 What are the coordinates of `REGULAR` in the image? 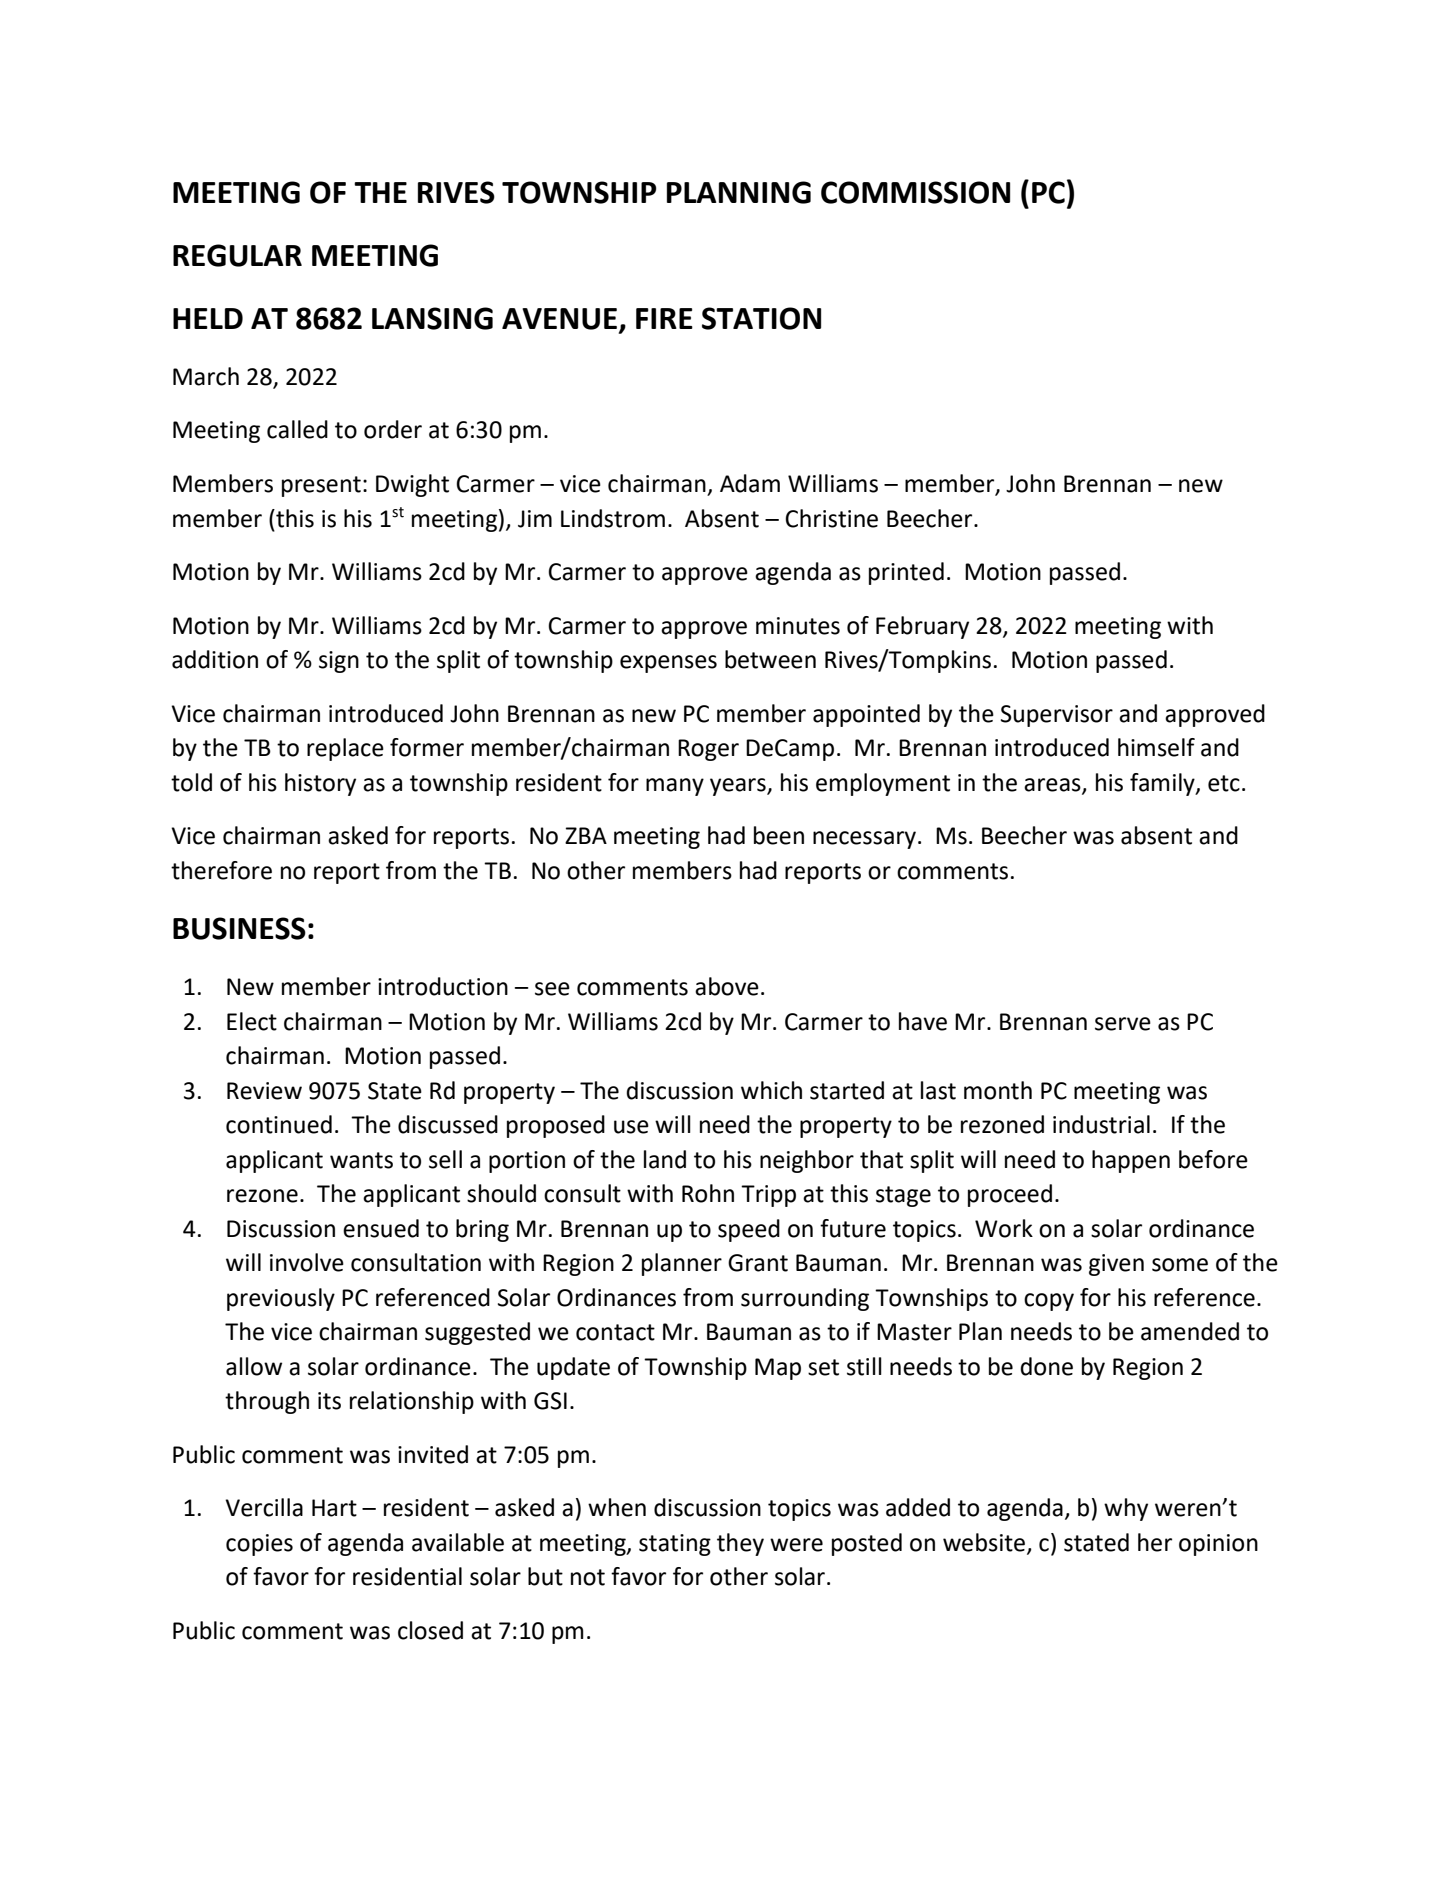 It's located at (237, 255).
